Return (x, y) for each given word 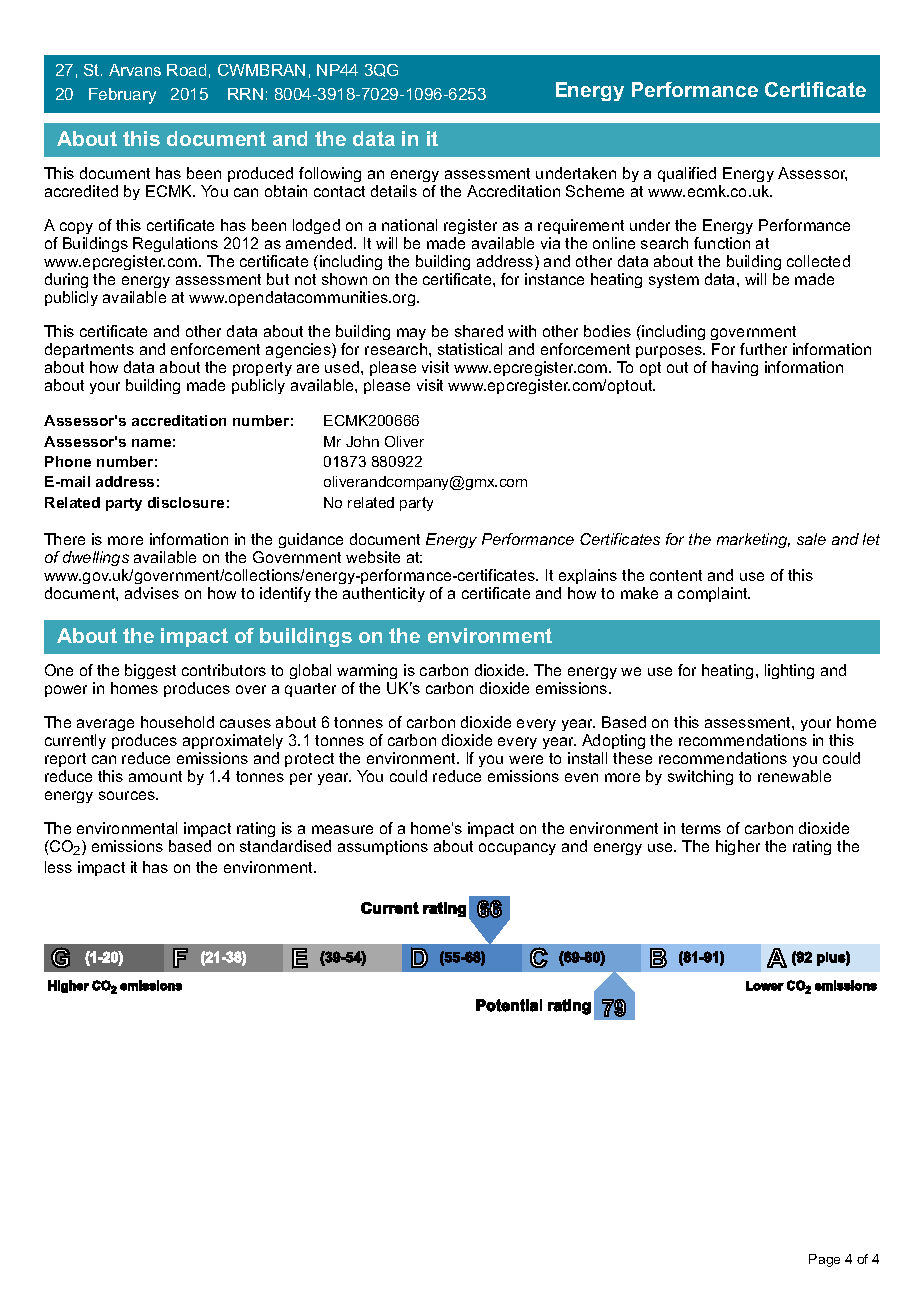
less (58, 867)
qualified (687, 174)
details (394, 191)
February (122, 96)
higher (738, 847)
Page (824, 1260)
